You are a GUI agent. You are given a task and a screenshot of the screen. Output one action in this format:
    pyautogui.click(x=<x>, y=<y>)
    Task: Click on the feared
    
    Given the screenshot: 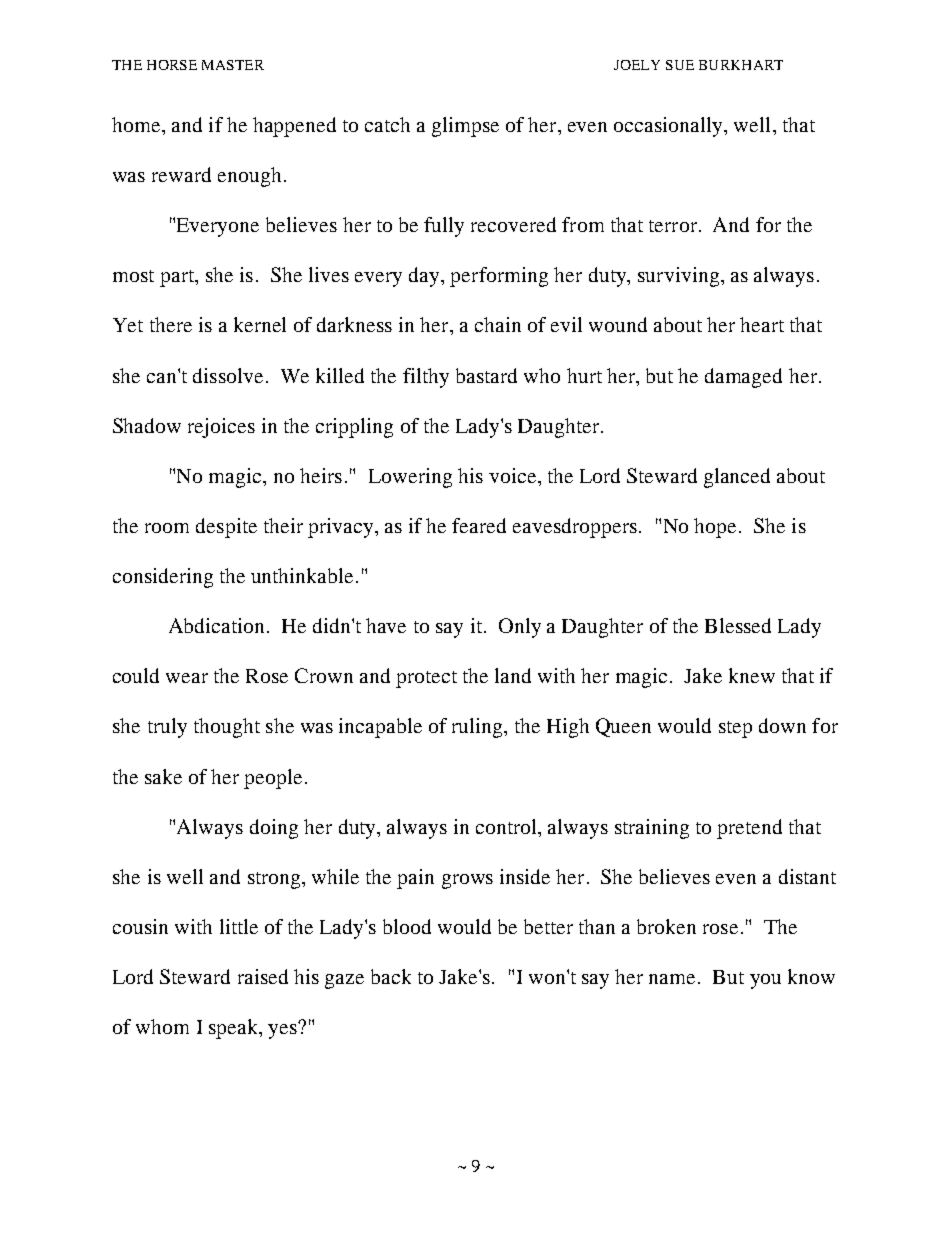 What is the action you would take?
    pyautogui.click(x=479, y=525)
